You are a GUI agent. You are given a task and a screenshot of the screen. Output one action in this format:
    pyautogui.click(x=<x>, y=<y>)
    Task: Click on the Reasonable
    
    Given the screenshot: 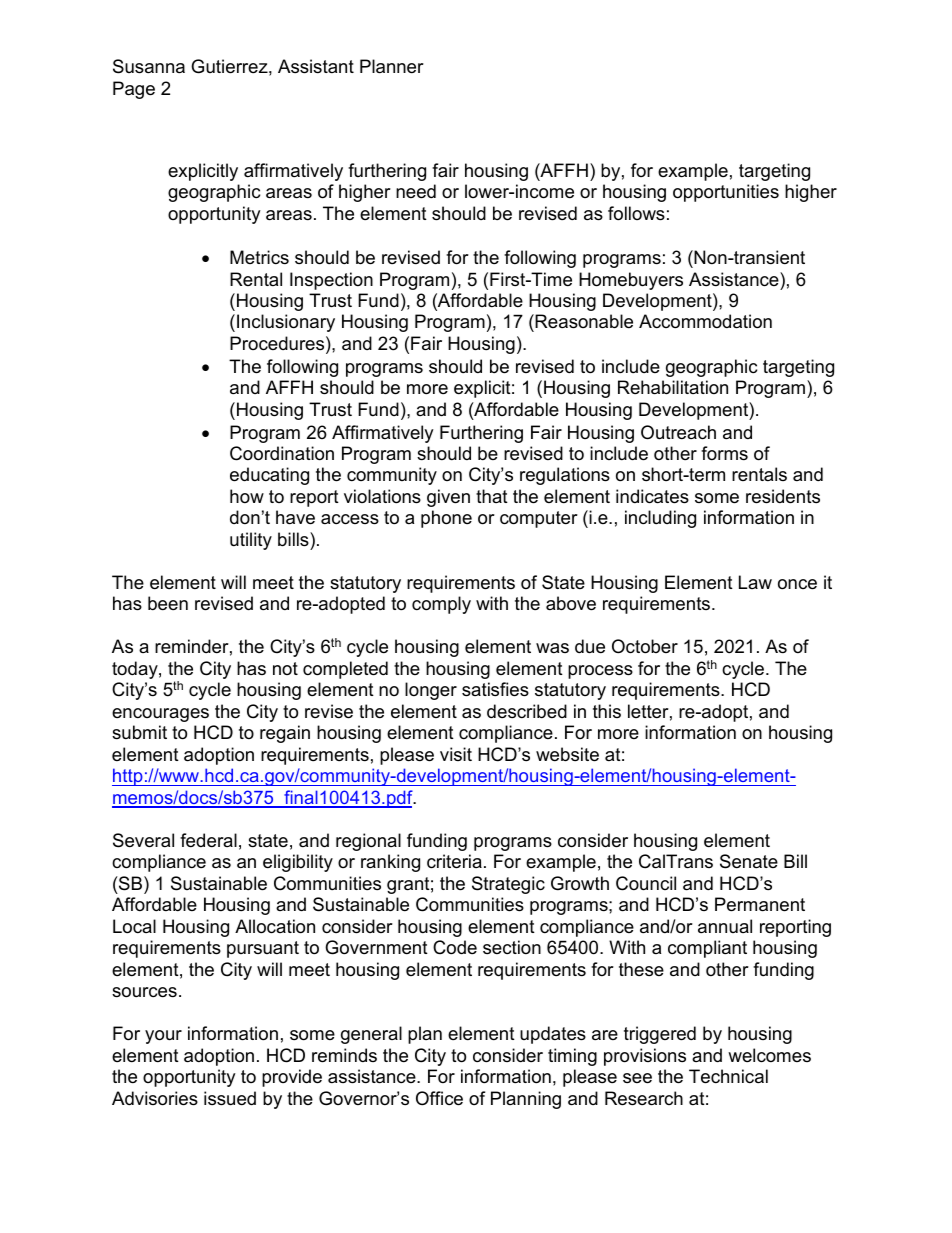 What is the action you would take?
    pyautogui.click(x=583, y=323)
